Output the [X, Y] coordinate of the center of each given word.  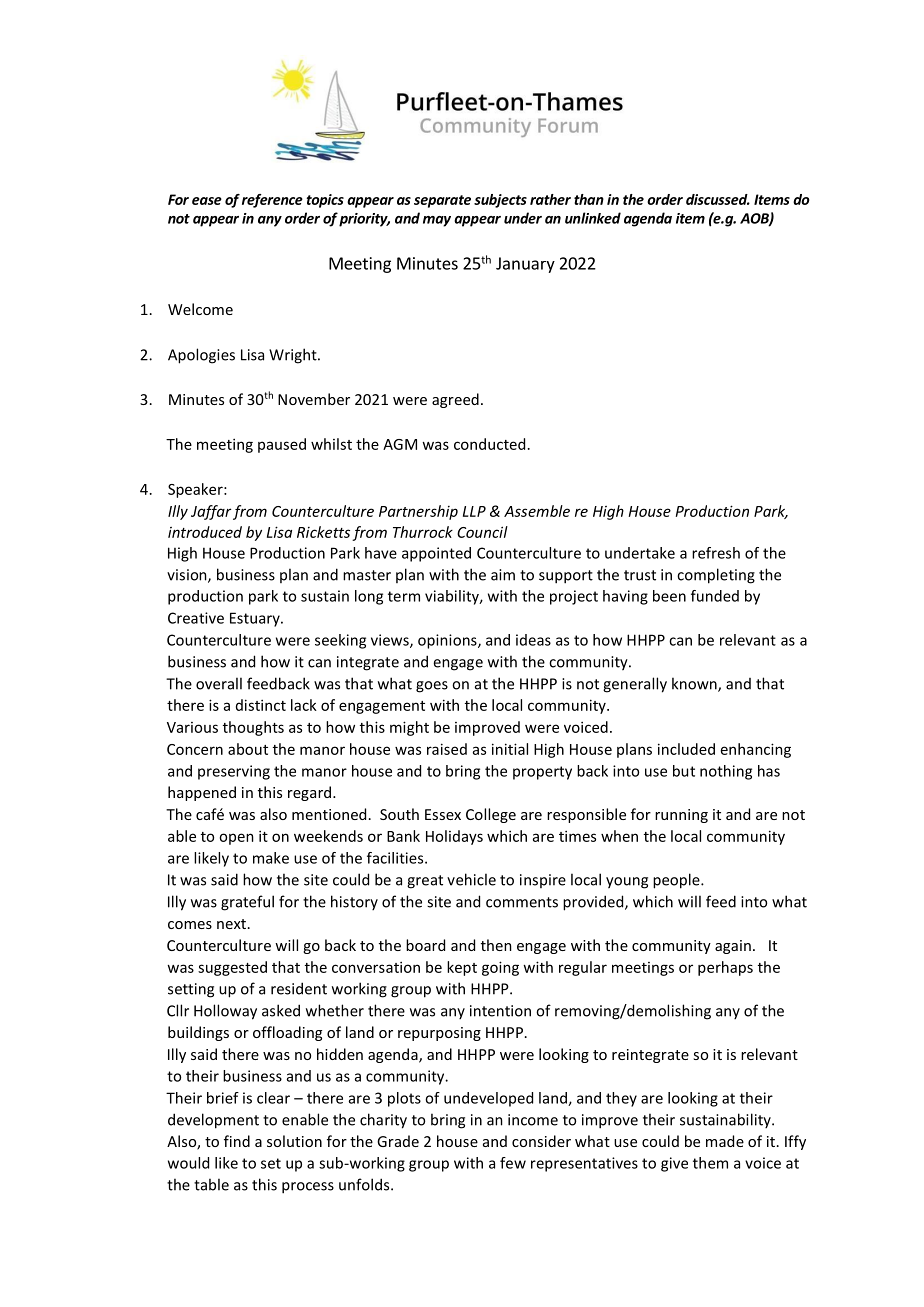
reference [272, 201]
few [513, 1163]
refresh [716, 553]
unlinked [593, 218]
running [681, 816]
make [271, 858]
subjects [500, 201]
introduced [205, 532]
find [237, 1141]
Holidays [454, 837]
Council [482, 532]
